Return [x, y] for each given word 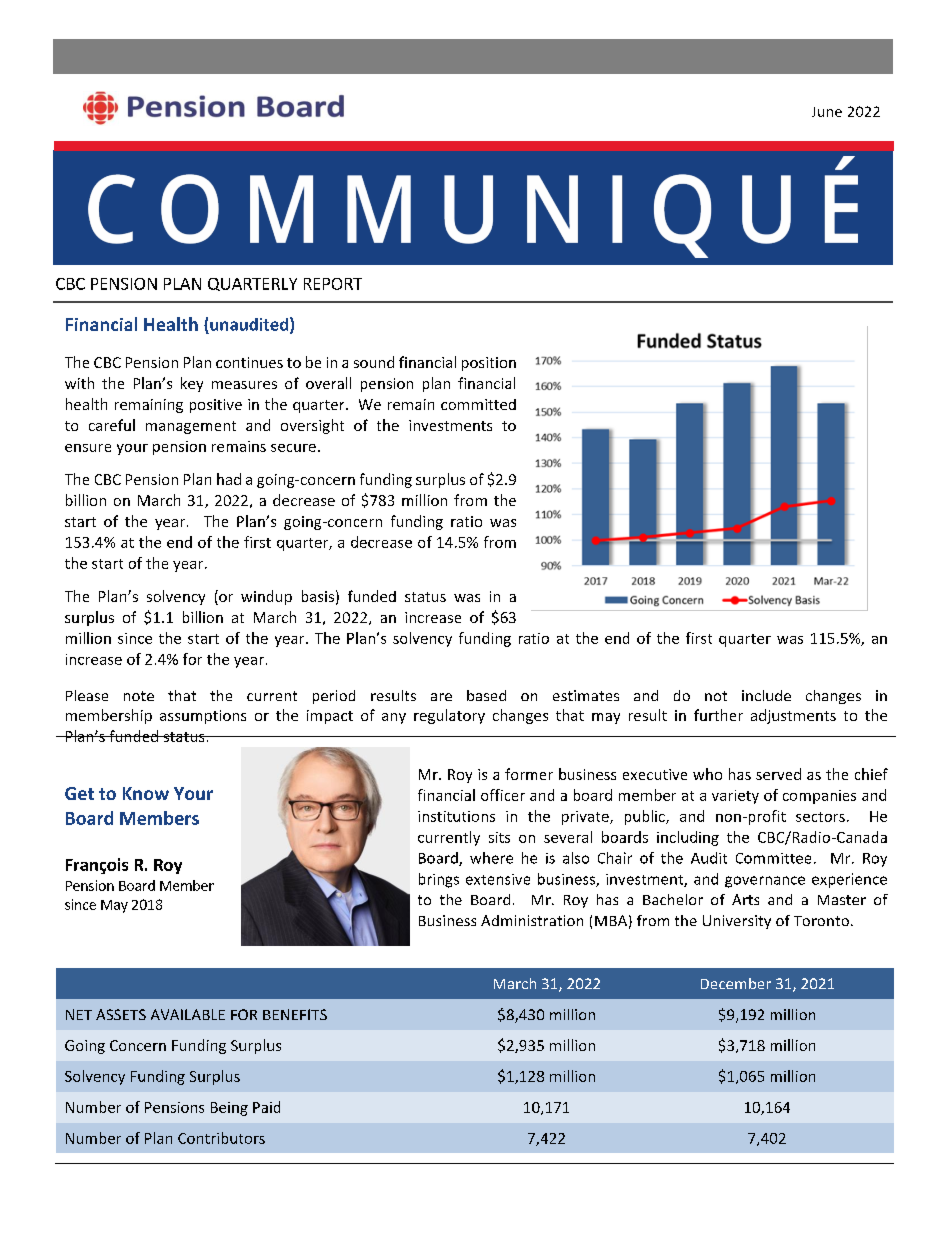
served [778, 774]
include [766, 695]
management [191, 427]
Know [146, 793]
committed [478, 404]
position [489, 364]
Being [229, 1109]
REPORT [333, 284]
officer [503, 795]
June [827, 112]
